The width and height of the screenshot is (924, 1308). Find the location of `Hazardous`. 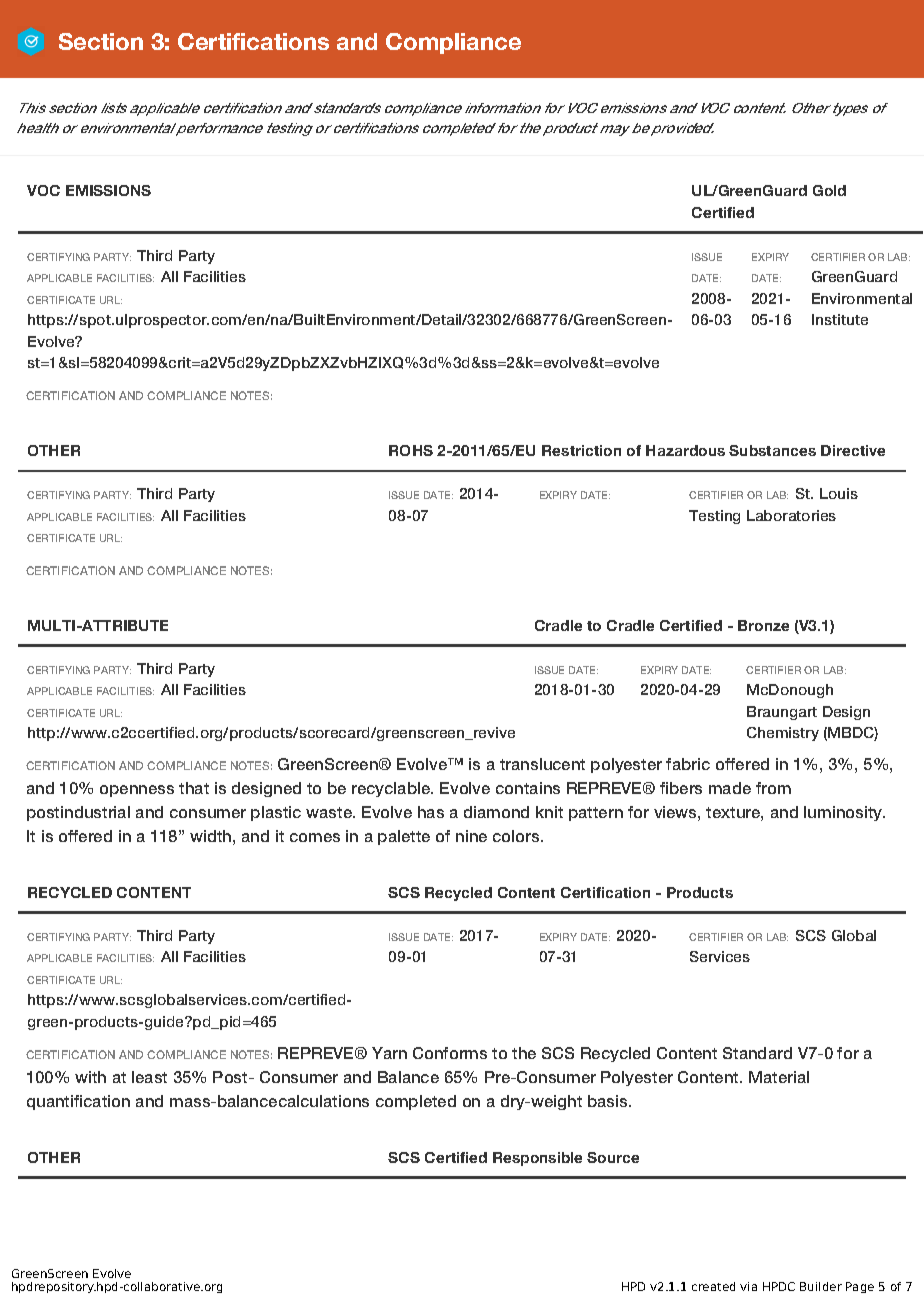

Hazardous is located at coordinates (685, 450).
